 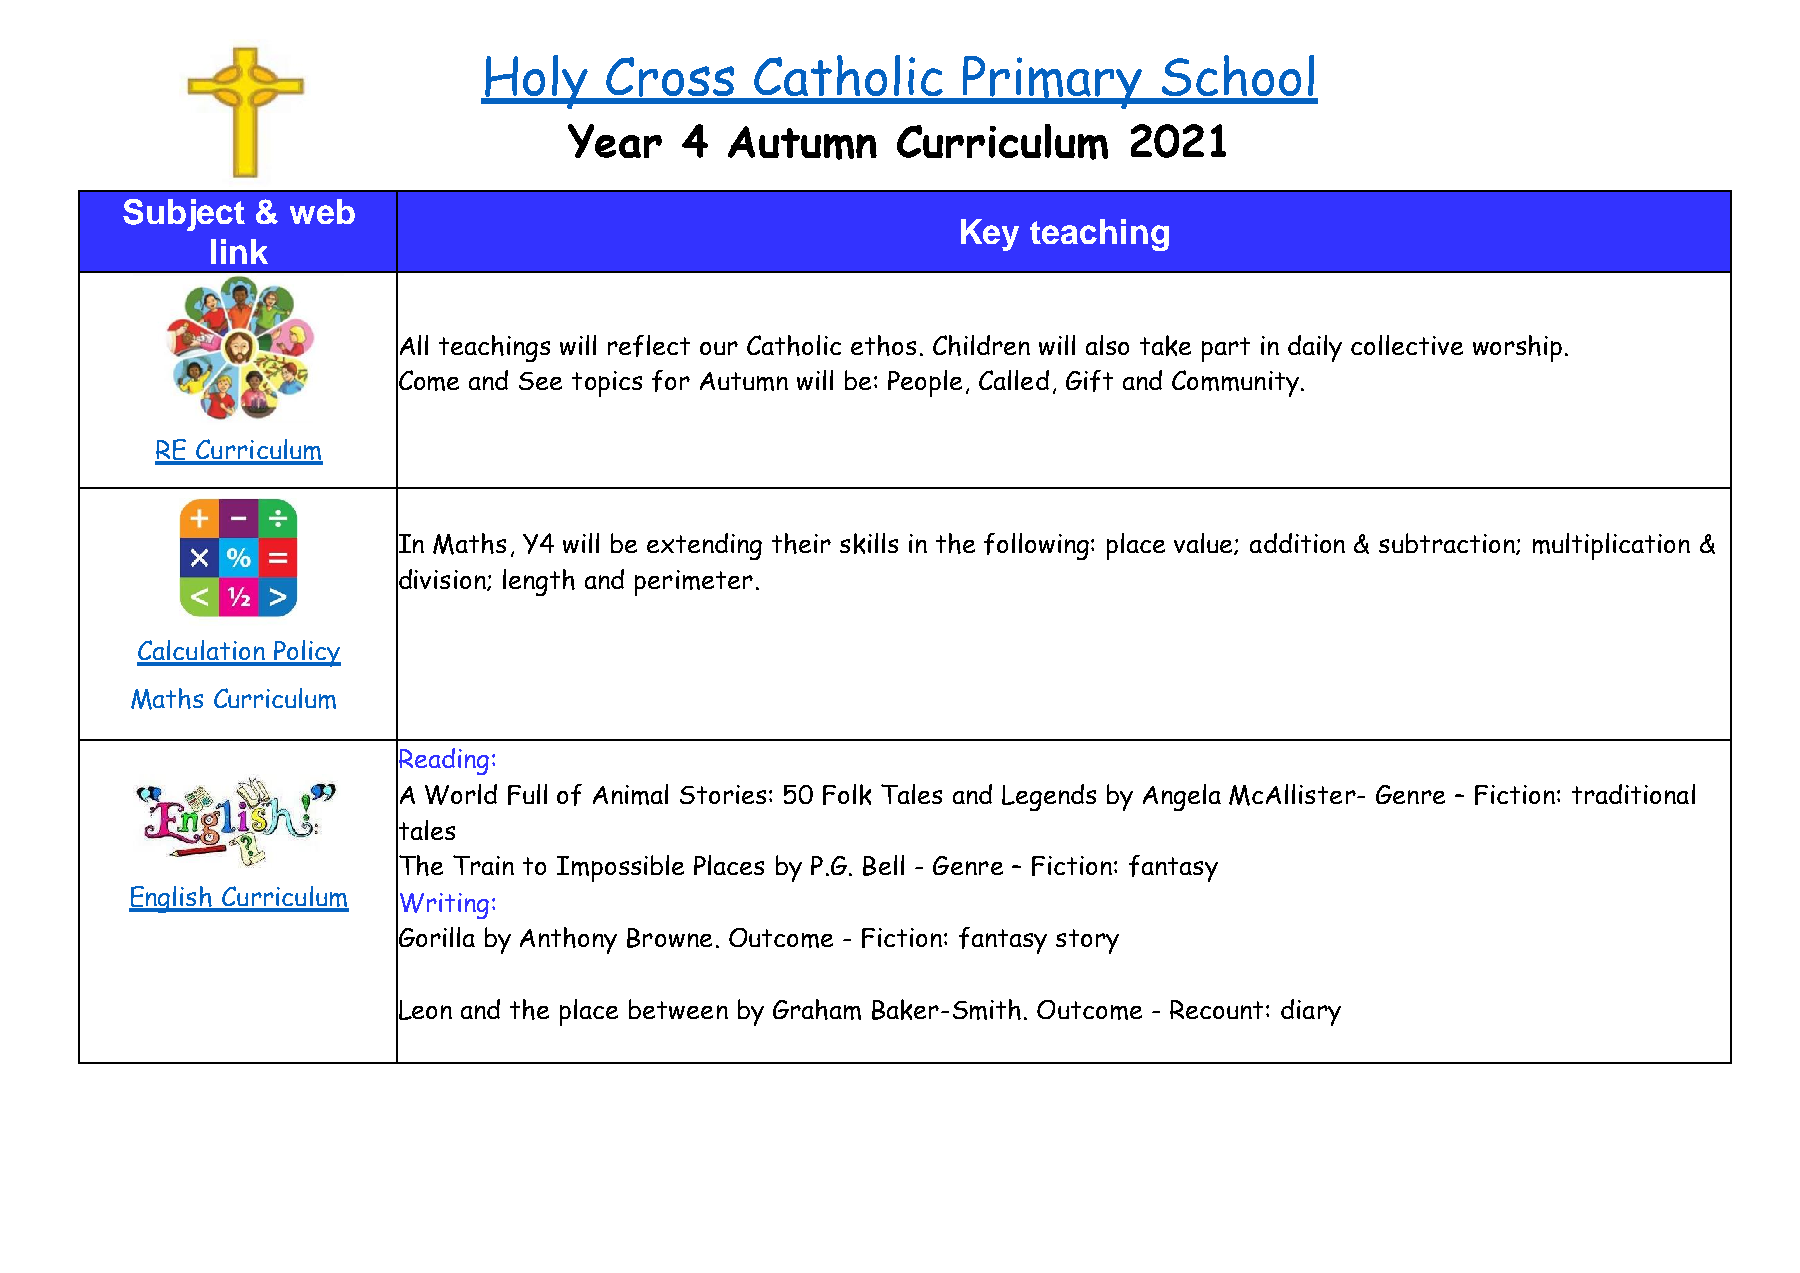 What do you see at coordinates (817, 1009) in the screenshot?
I see `Graham` at bounding box center [817, 1009].
